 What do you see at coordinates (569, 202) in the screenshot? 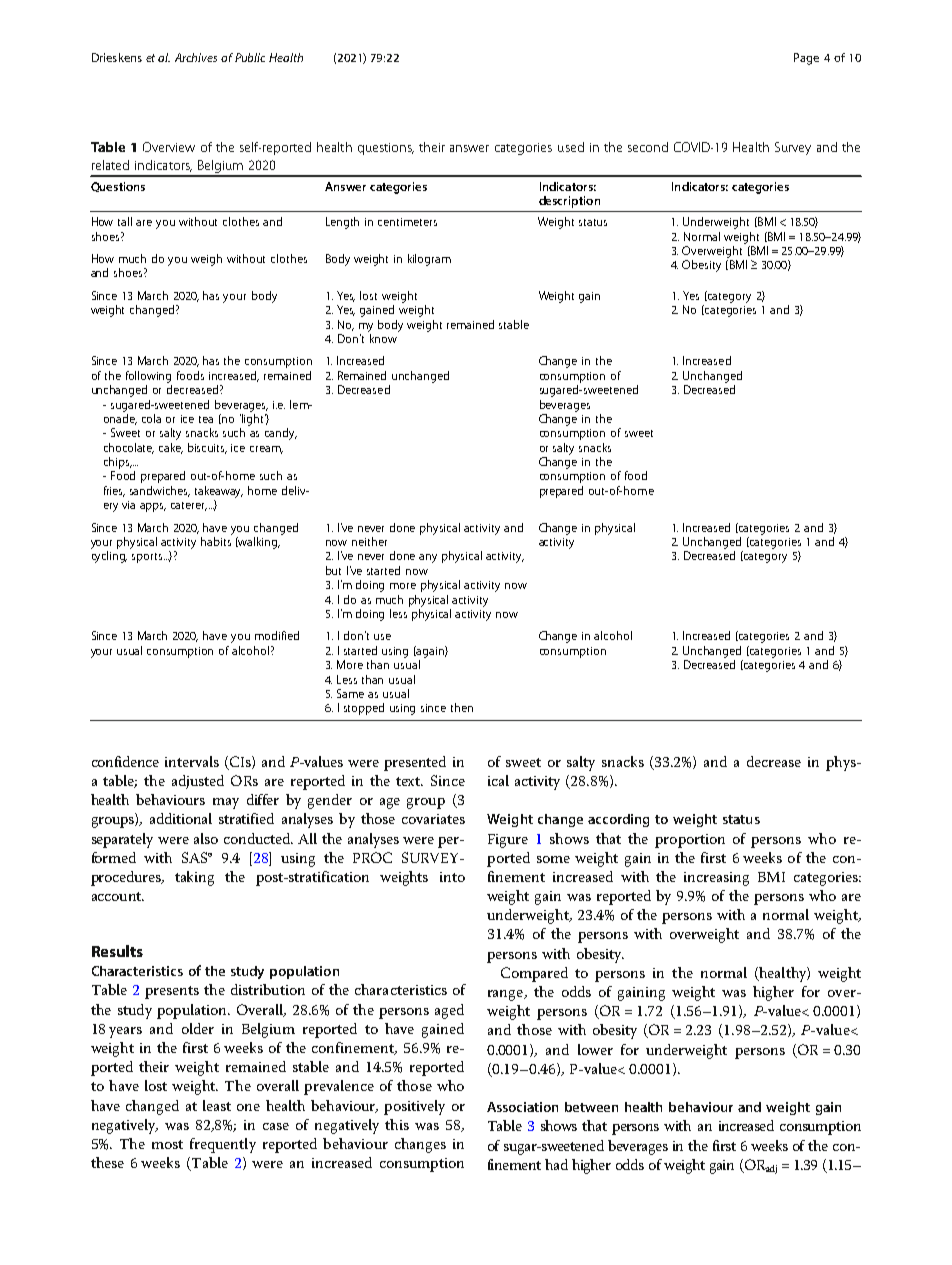
I see `description` at bounding box center [569, 202].
